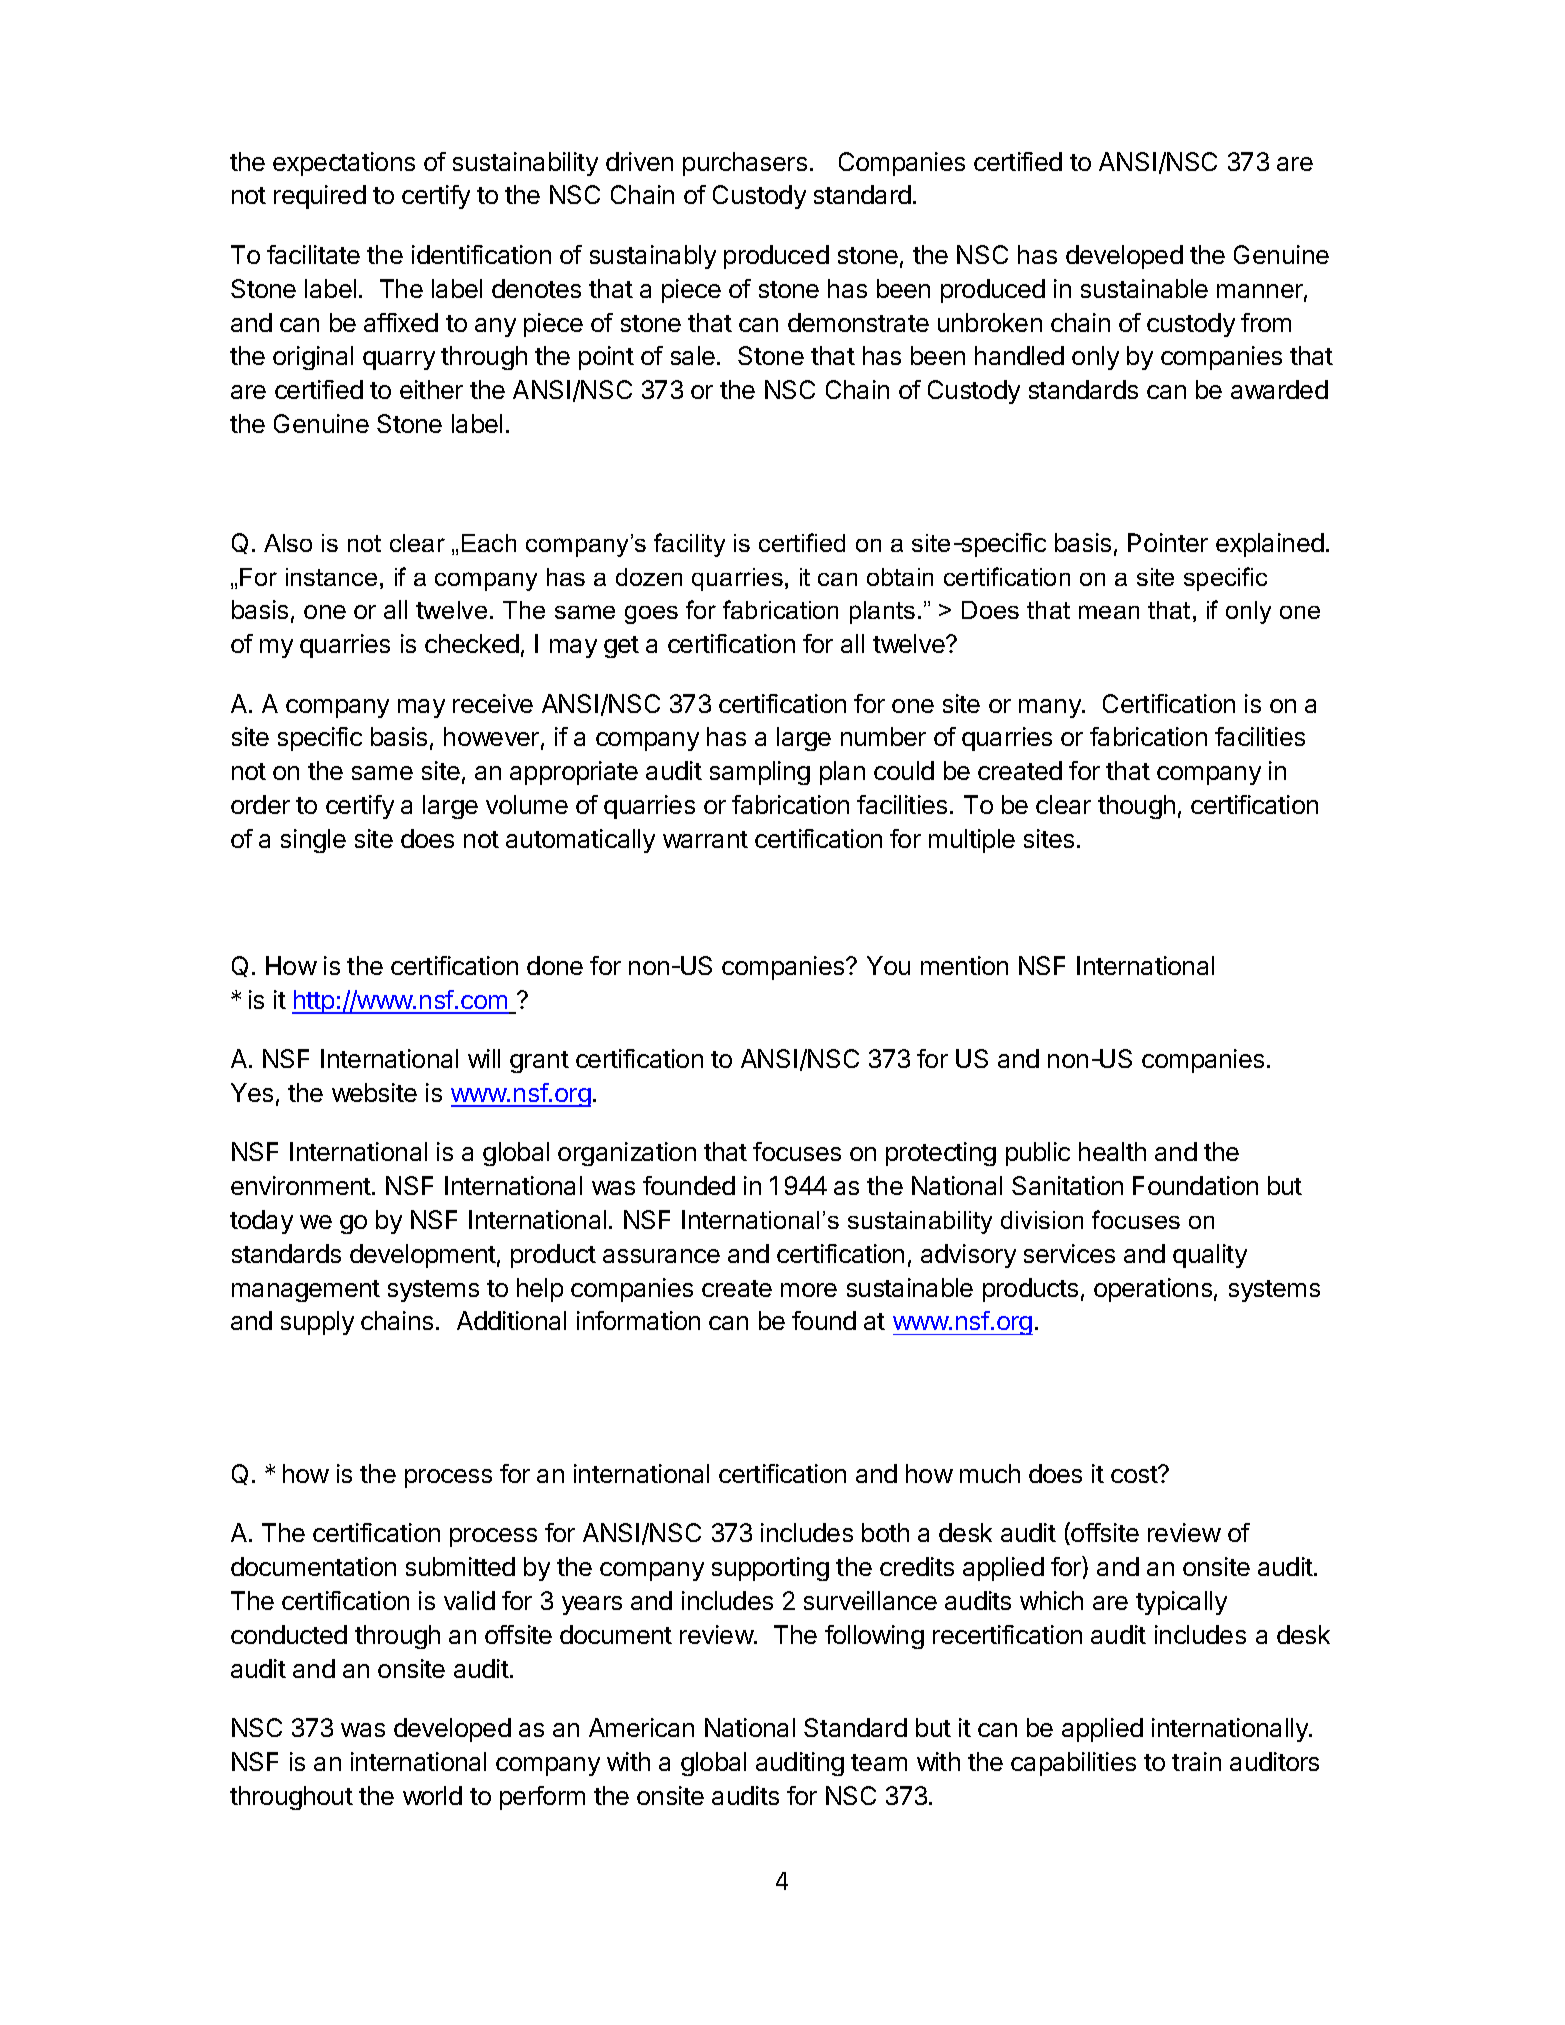 Image resolution: width=1565 pixels, height=2025 pixels. I want to click on mean, so click(1109, 612).
